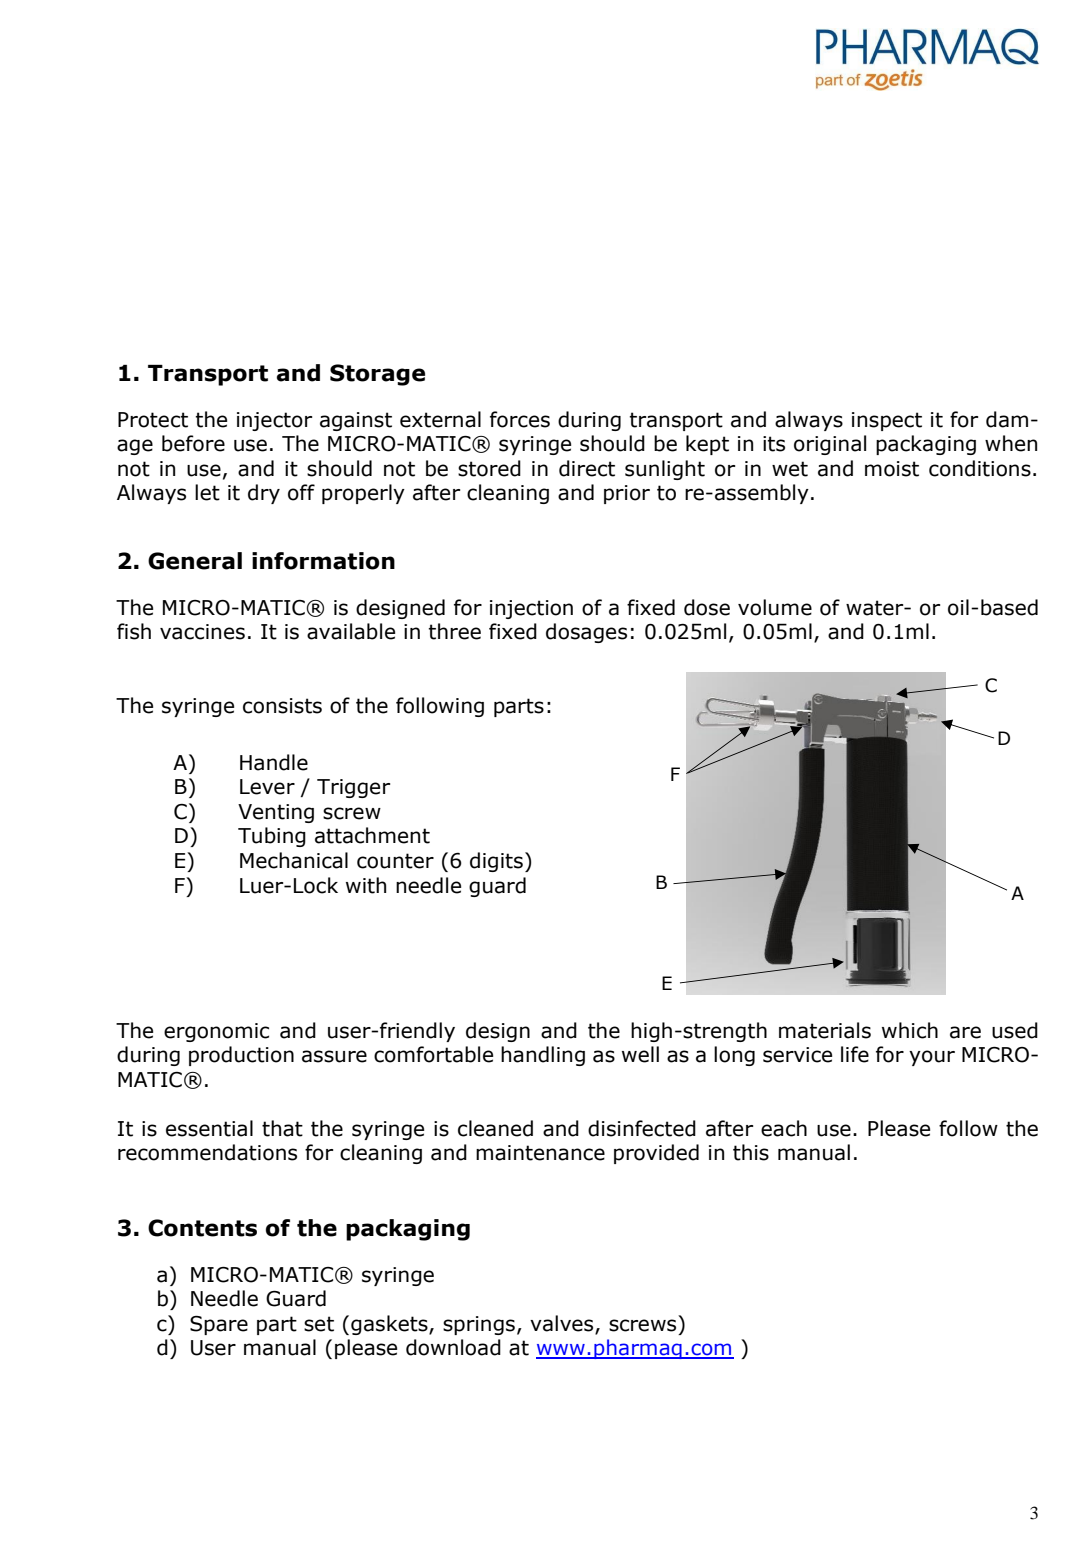  Describe the element at coordinates (751, 1152) in the page. I see `this` at that location.
